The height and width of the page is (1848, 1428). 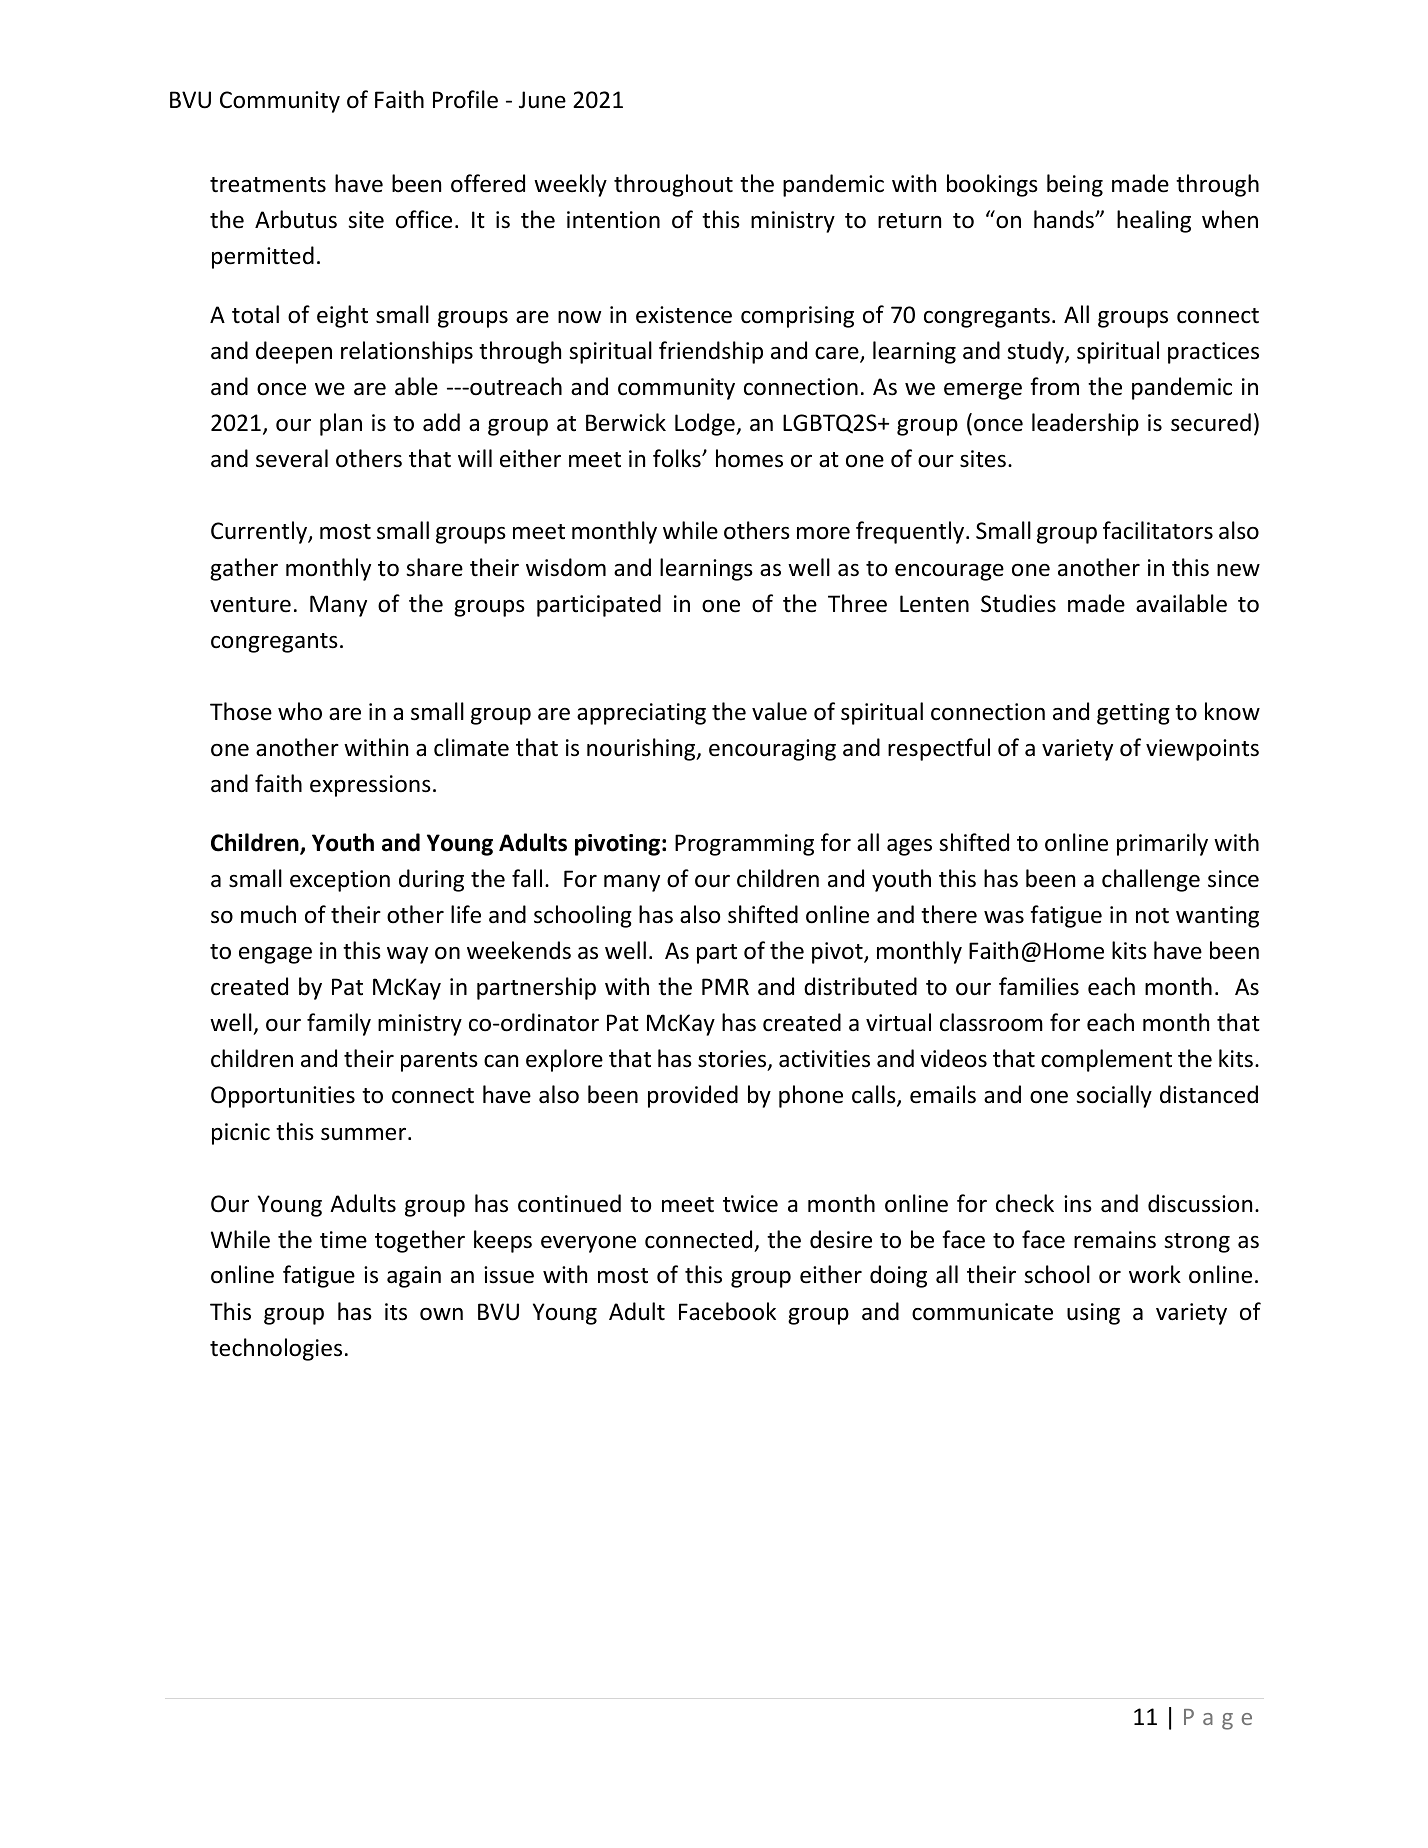 What do you see at coordinates (1133, 714) in the page?
I see `getting` at bounding box center [1133, 714].
